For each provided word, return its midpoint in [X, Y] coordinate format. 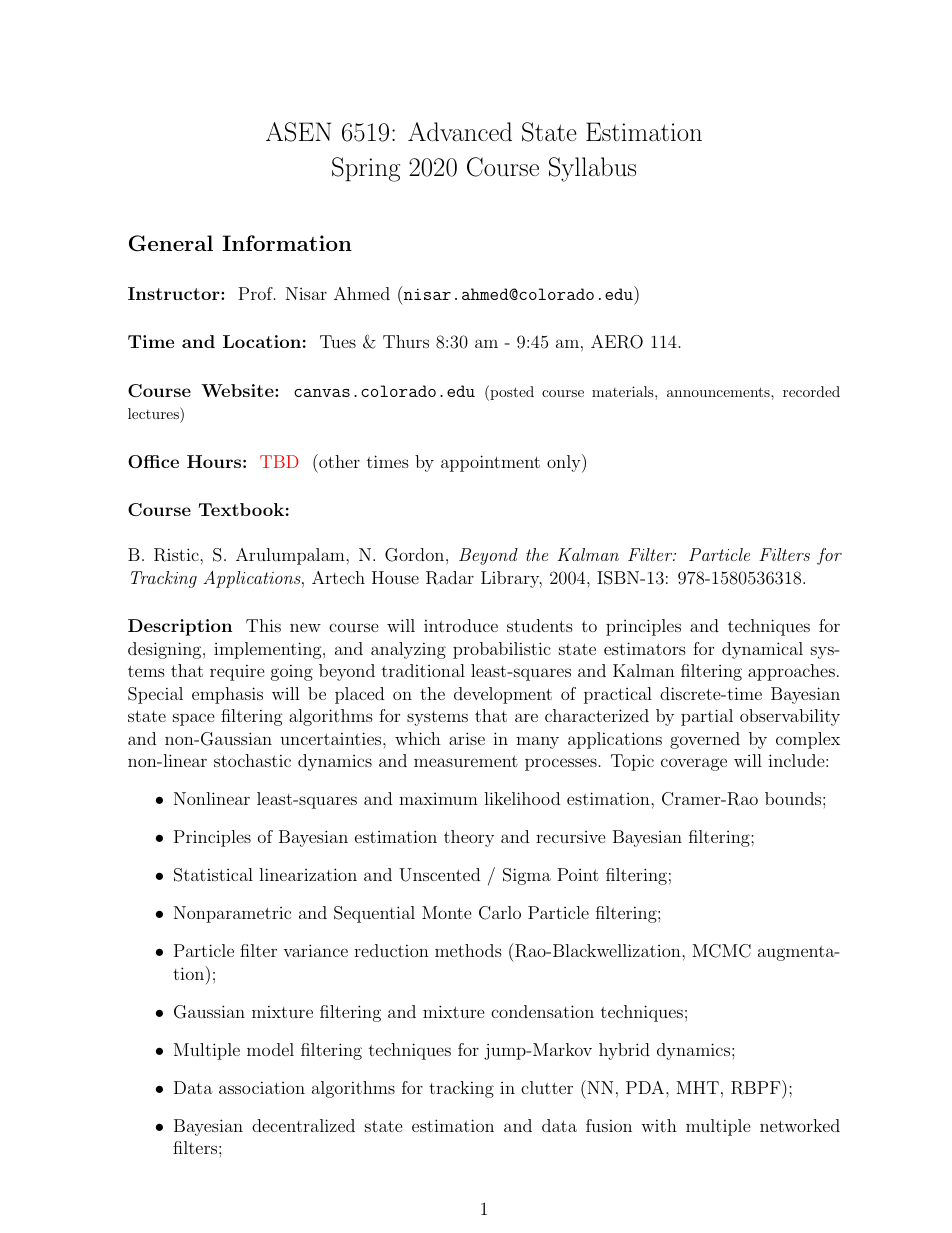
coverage [694, 764]
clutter [547, 1087]
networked [800, 1125]
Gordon [414, 555]
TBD [279, 461]
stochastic [252, 760]
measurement [466, 761]
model [270, 1049]
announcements [719, 392]
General [171, 243]
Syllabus [592, 169]
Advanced [460, 131]
